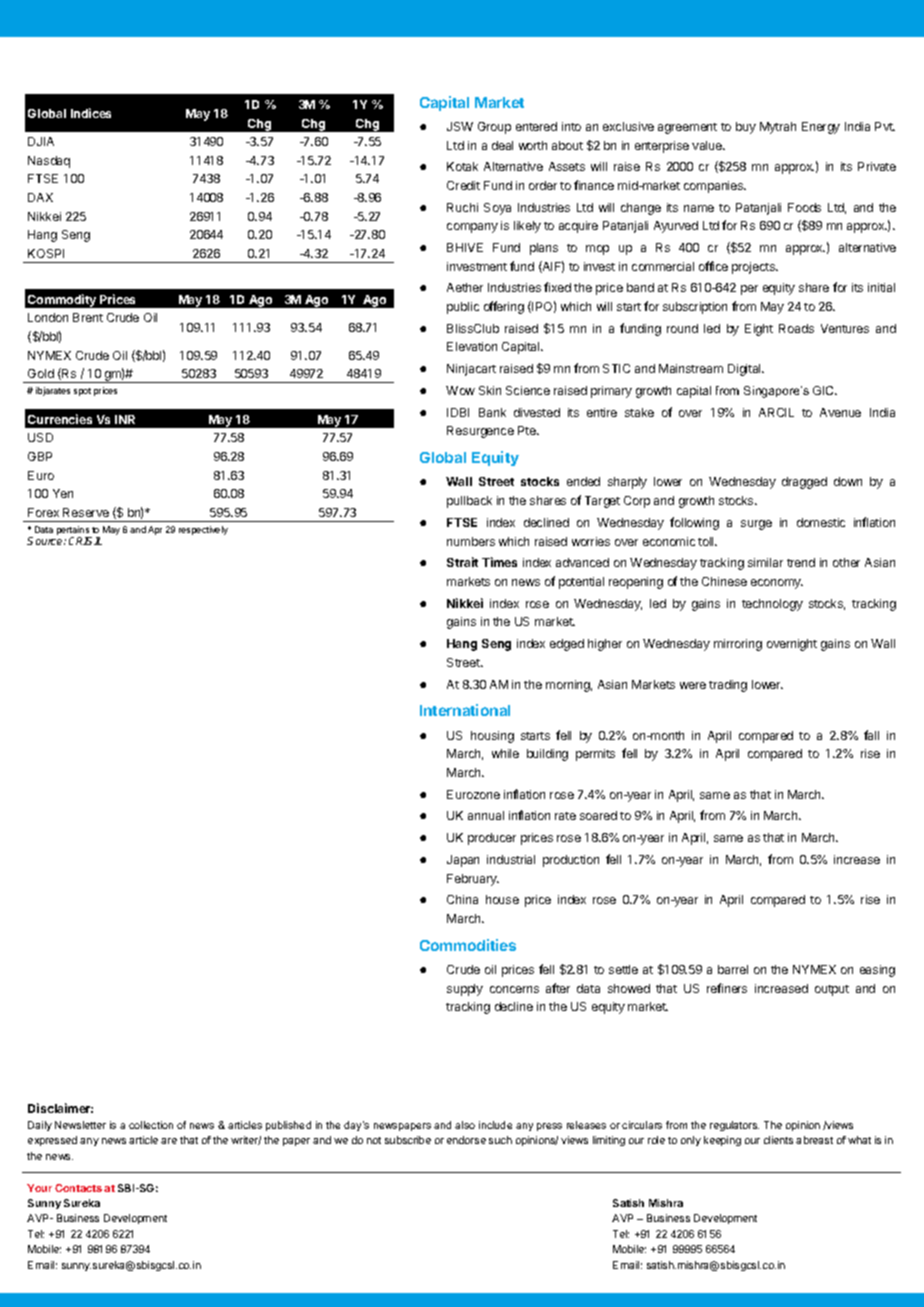  Describe the element at coordinates (466, 1140) in the page. I see `endorse` at that location.
